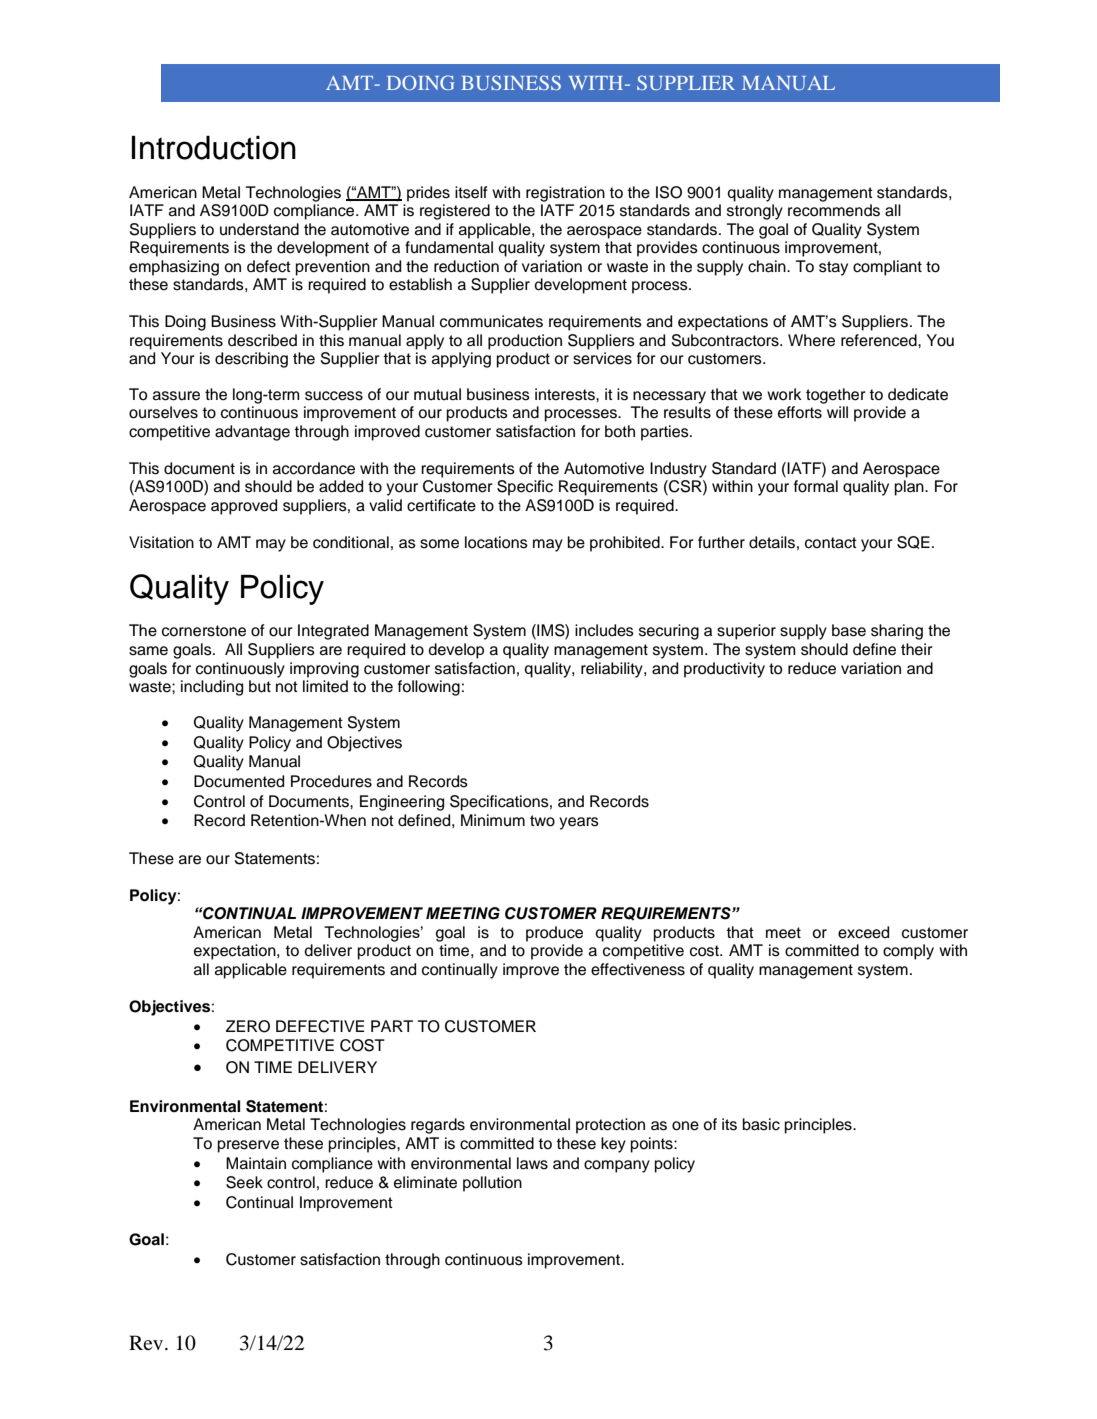  What do you see at coordinates (532, 1163) in the document?
I see `laws` at bounding box center [532, 1163].
